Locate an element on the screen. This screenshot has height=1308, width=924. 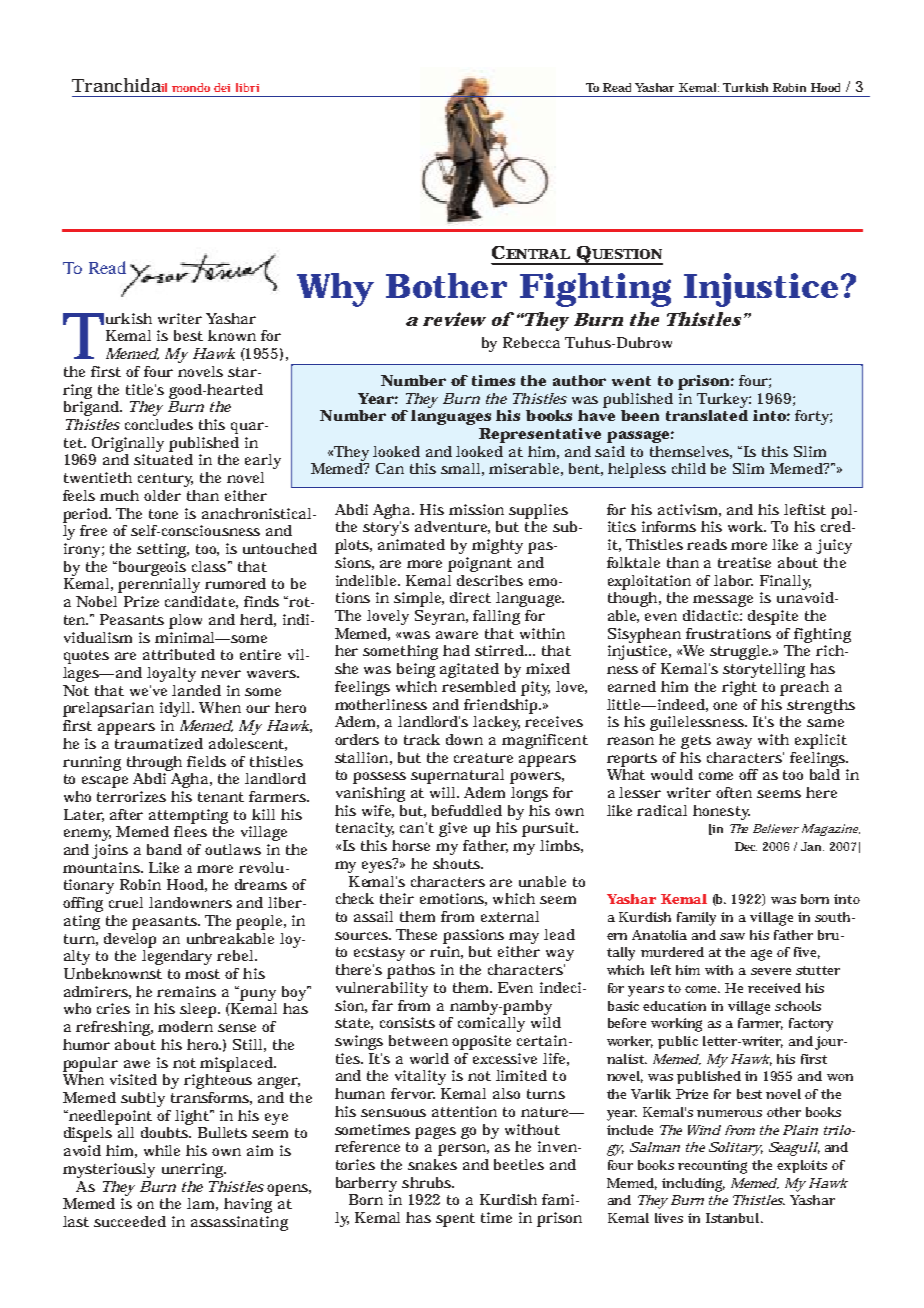
struggle is located at coordinates (739, 652).
